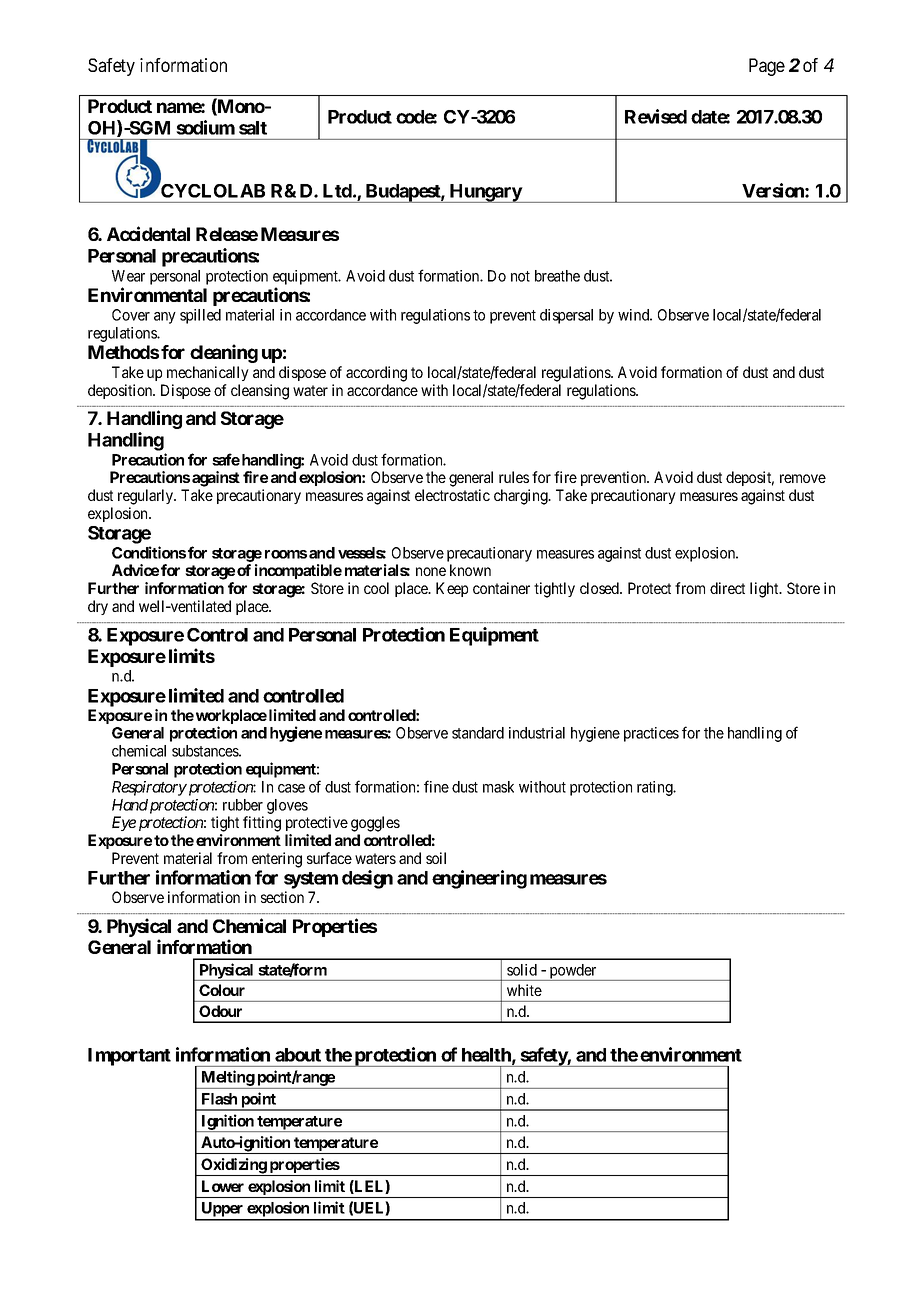 This screenshot has height=1308, width=924. I want to click on practices, so click(651, 734).
